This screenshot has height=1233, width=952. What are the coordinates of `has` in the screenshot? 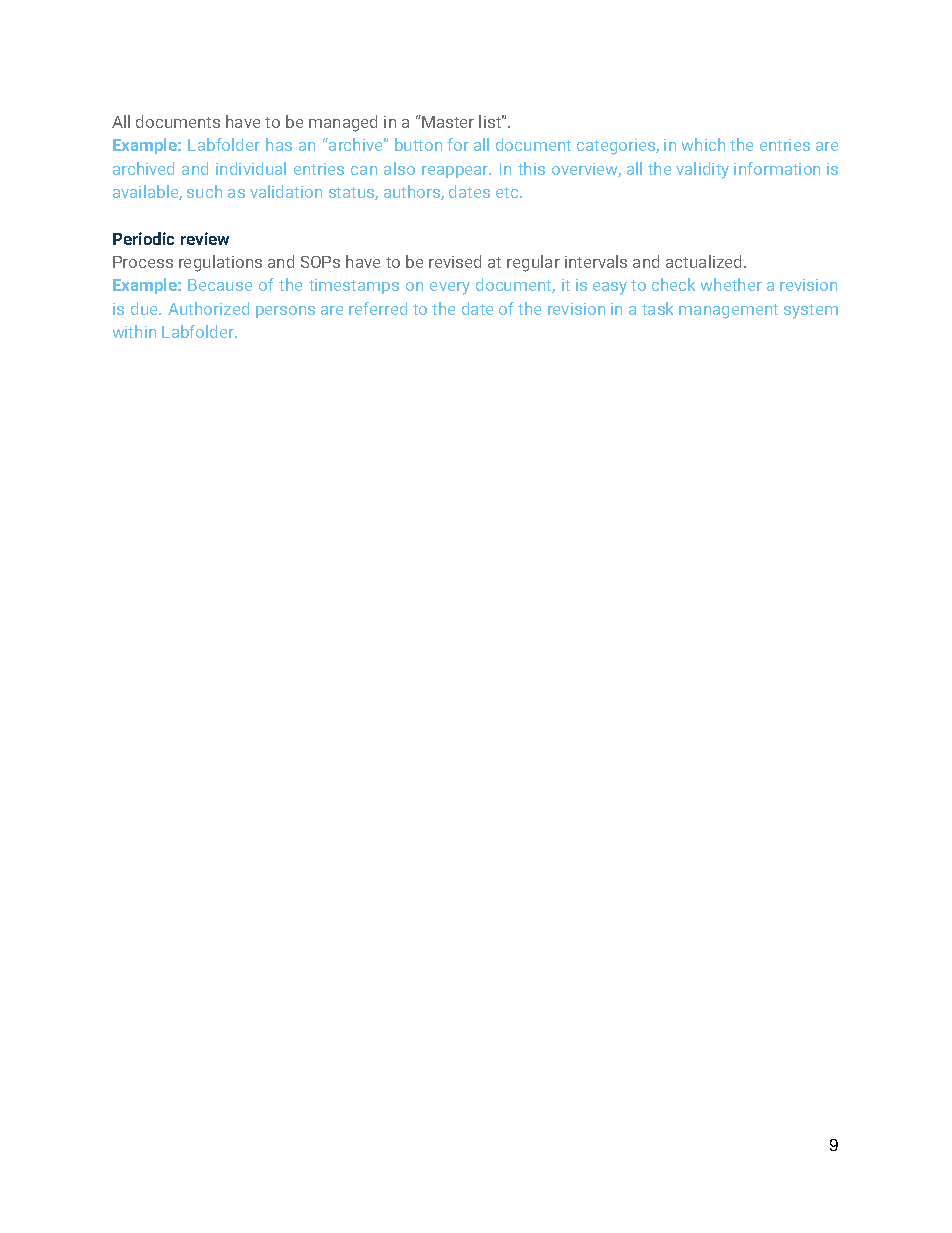 It's located at (279, 144).
